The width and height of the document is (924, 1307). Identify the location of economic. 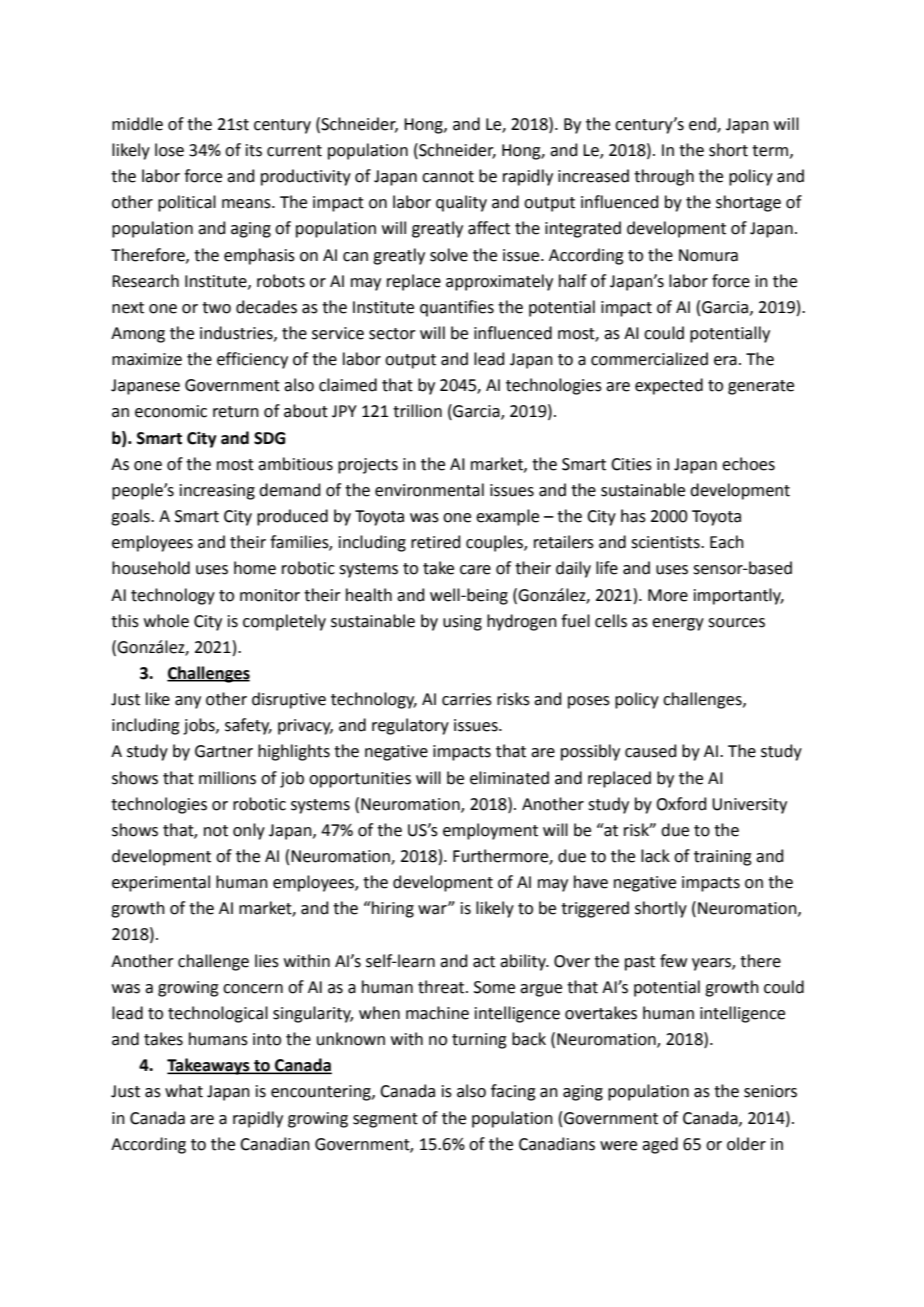
(171, 411).
